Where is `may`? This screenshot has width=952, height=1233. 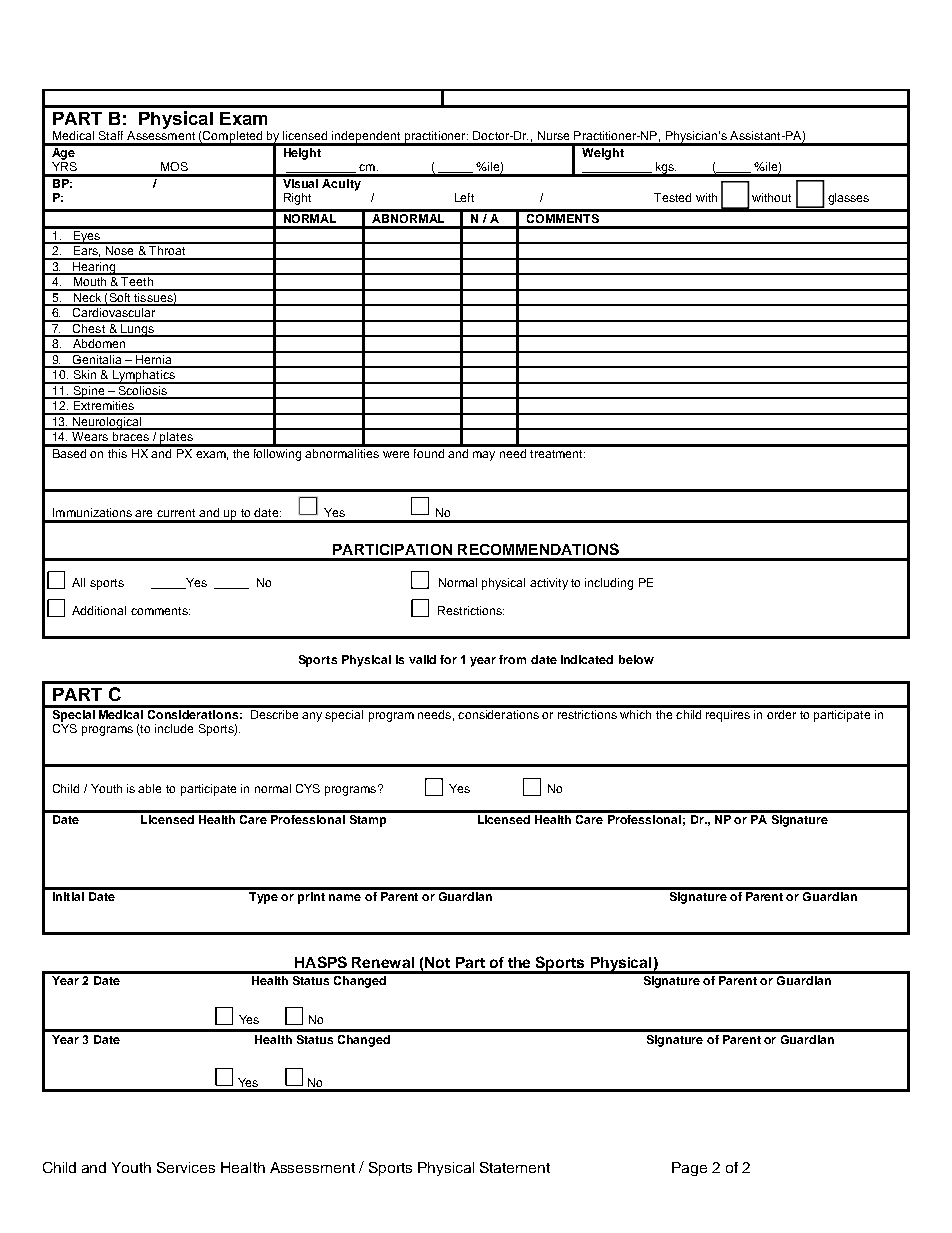 may is located at coordinates (484, 456).
